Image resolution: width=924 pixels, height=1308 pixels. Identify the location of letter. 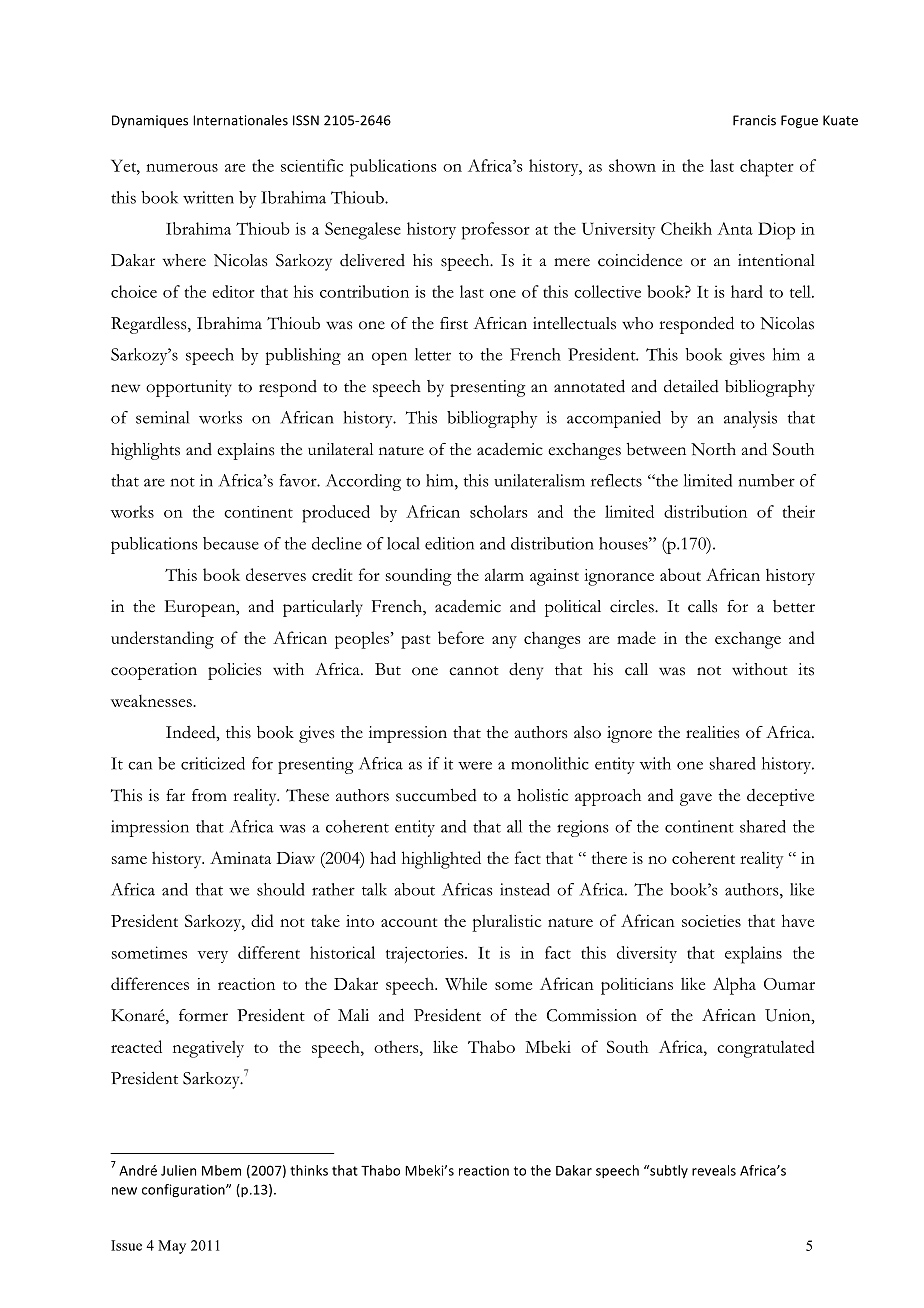
(433, 354).
